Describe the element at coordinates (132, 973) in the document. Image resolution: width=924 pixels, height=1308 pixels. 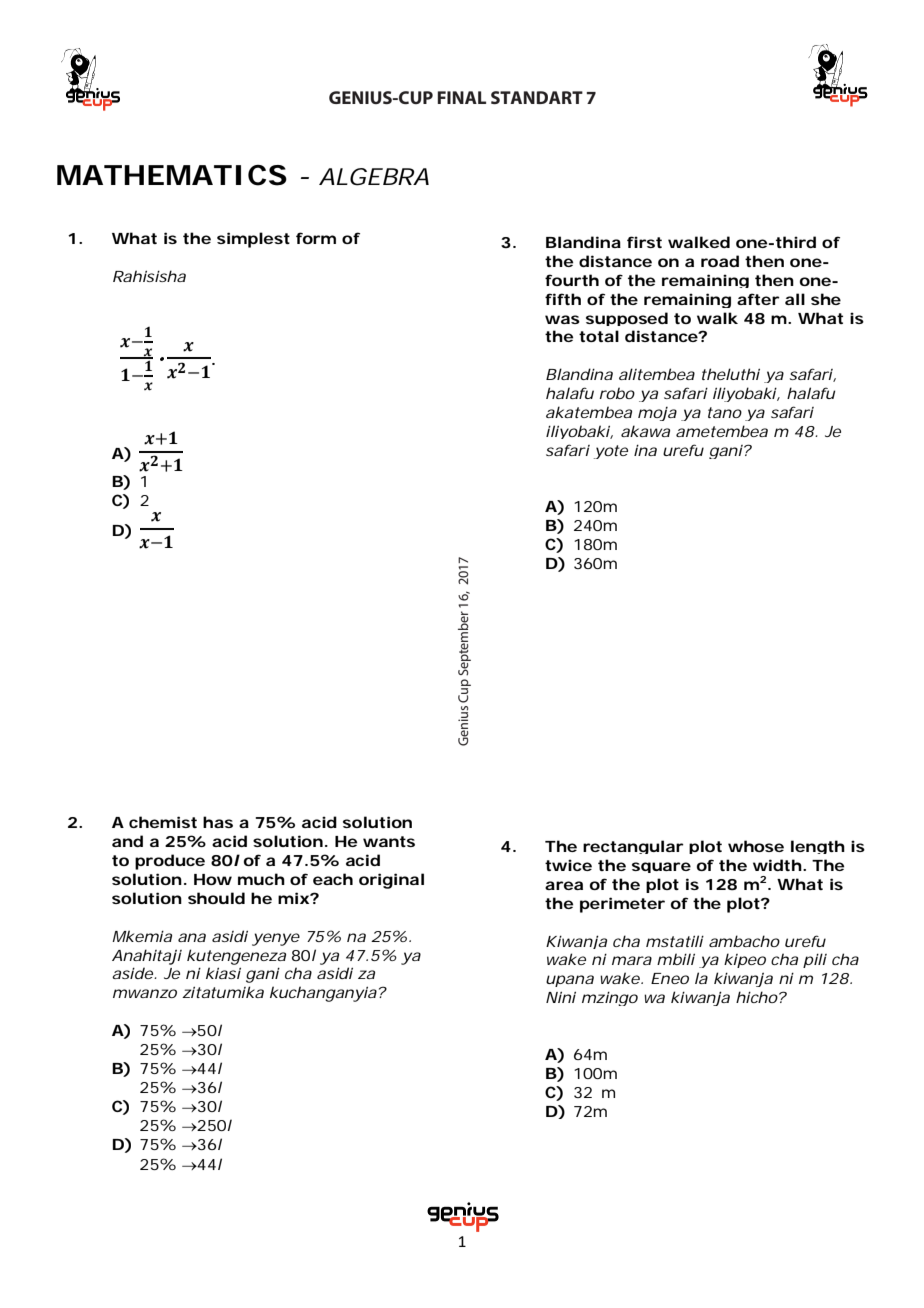
I see `aside` at that location.
